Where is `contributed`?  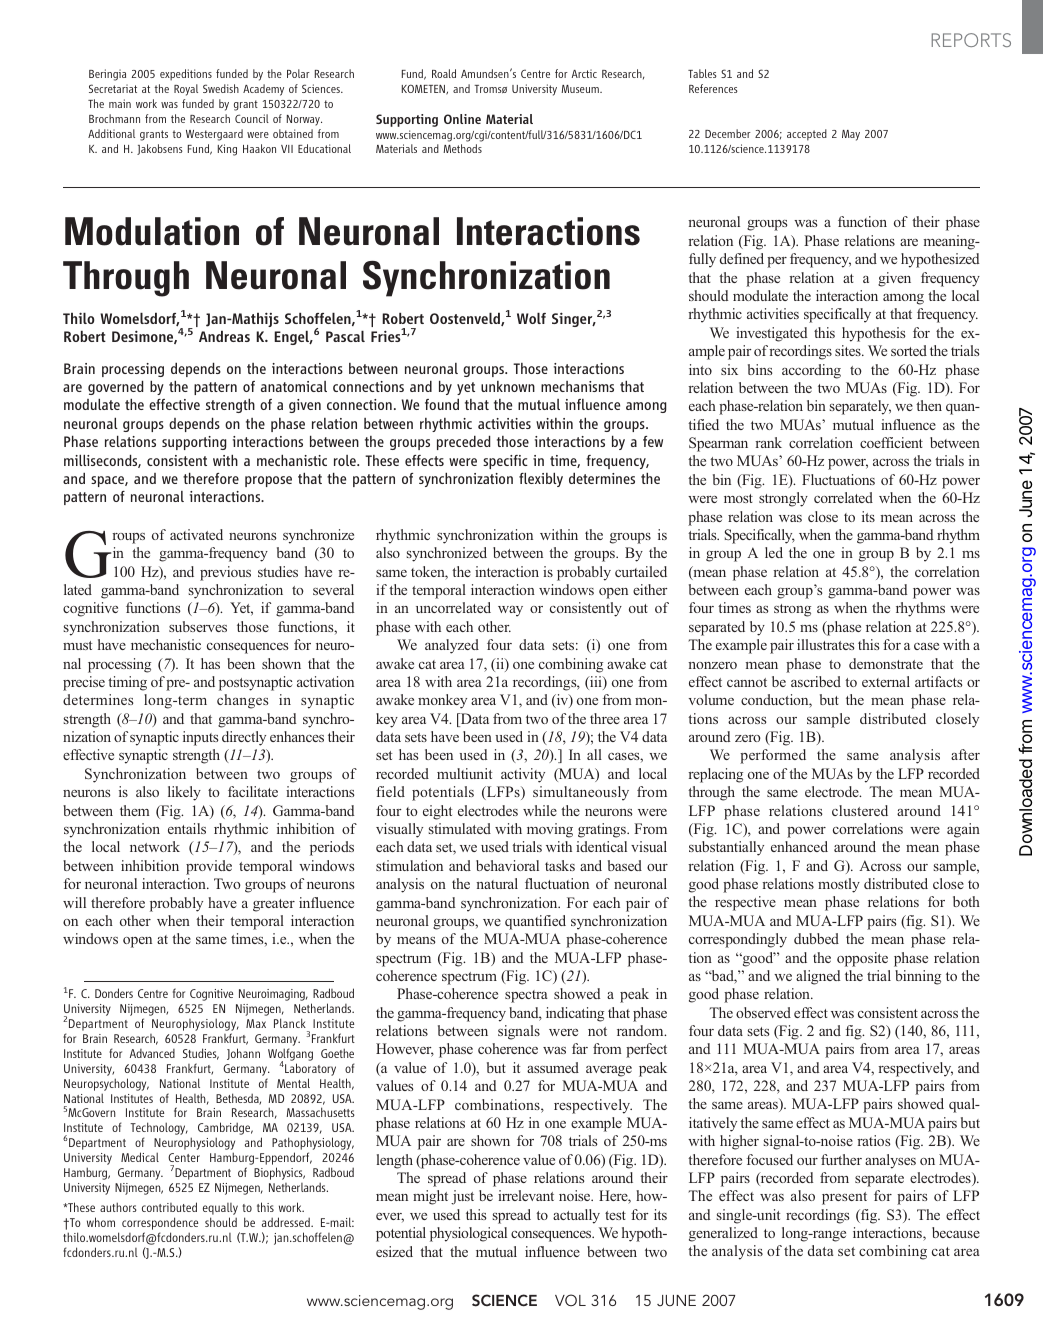
contributed is located at coordinates (169, 1207).
